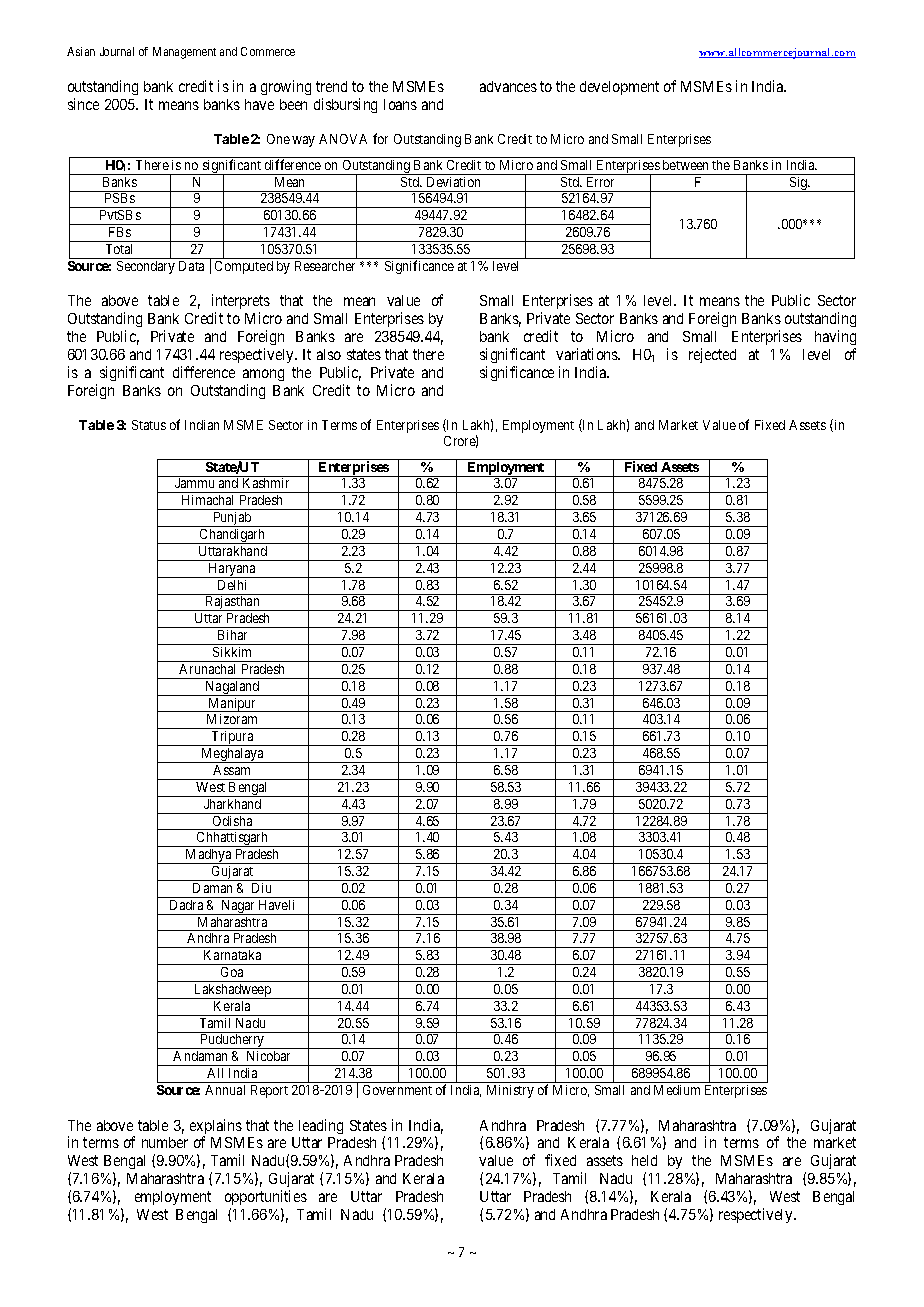 The height and width of the document is (1307, 924). Describe the element at coordinates (712, 355) in the document. I see `rejected` at that location.
